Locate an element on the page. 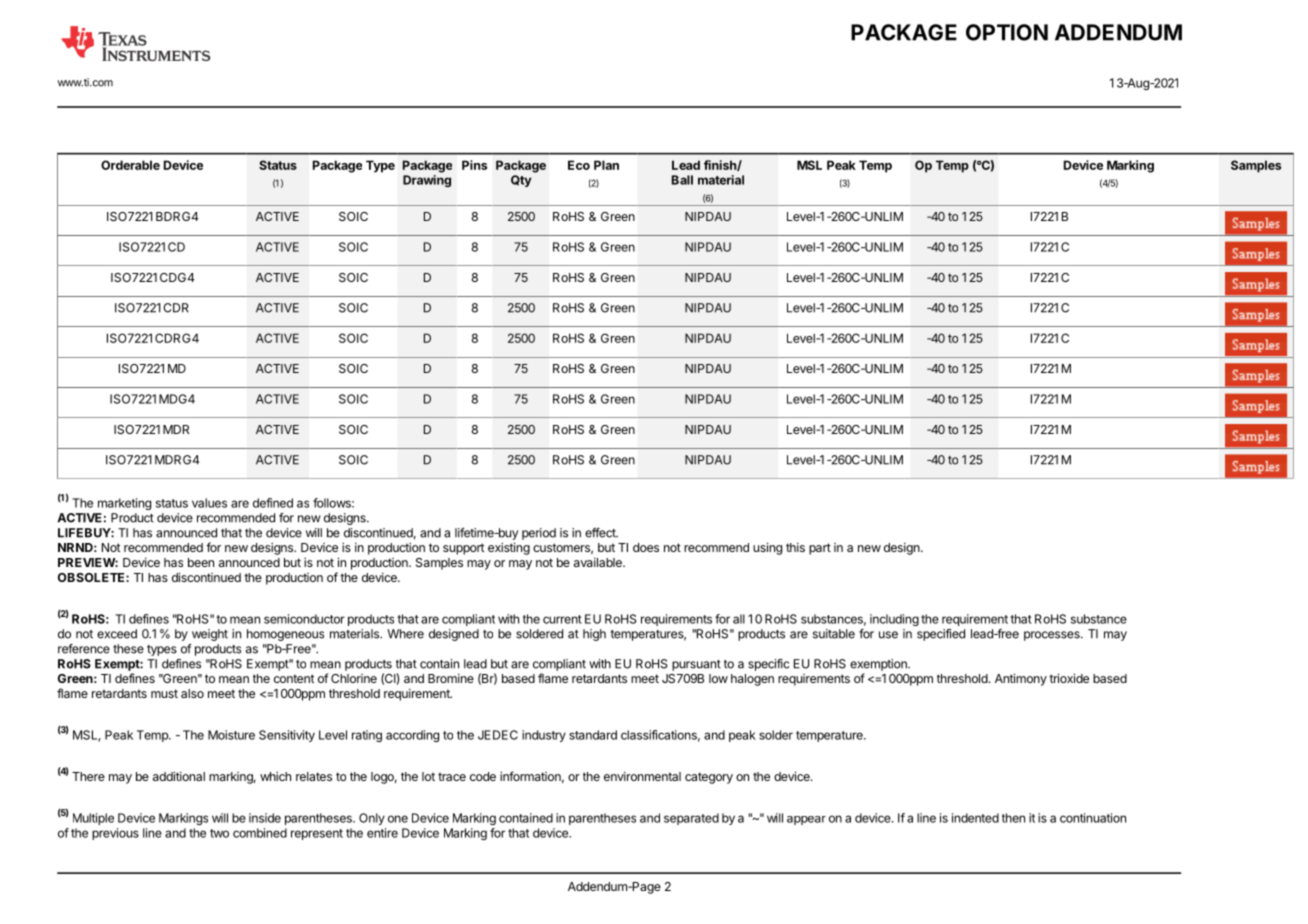  two is located at coordinates (219, 833).
